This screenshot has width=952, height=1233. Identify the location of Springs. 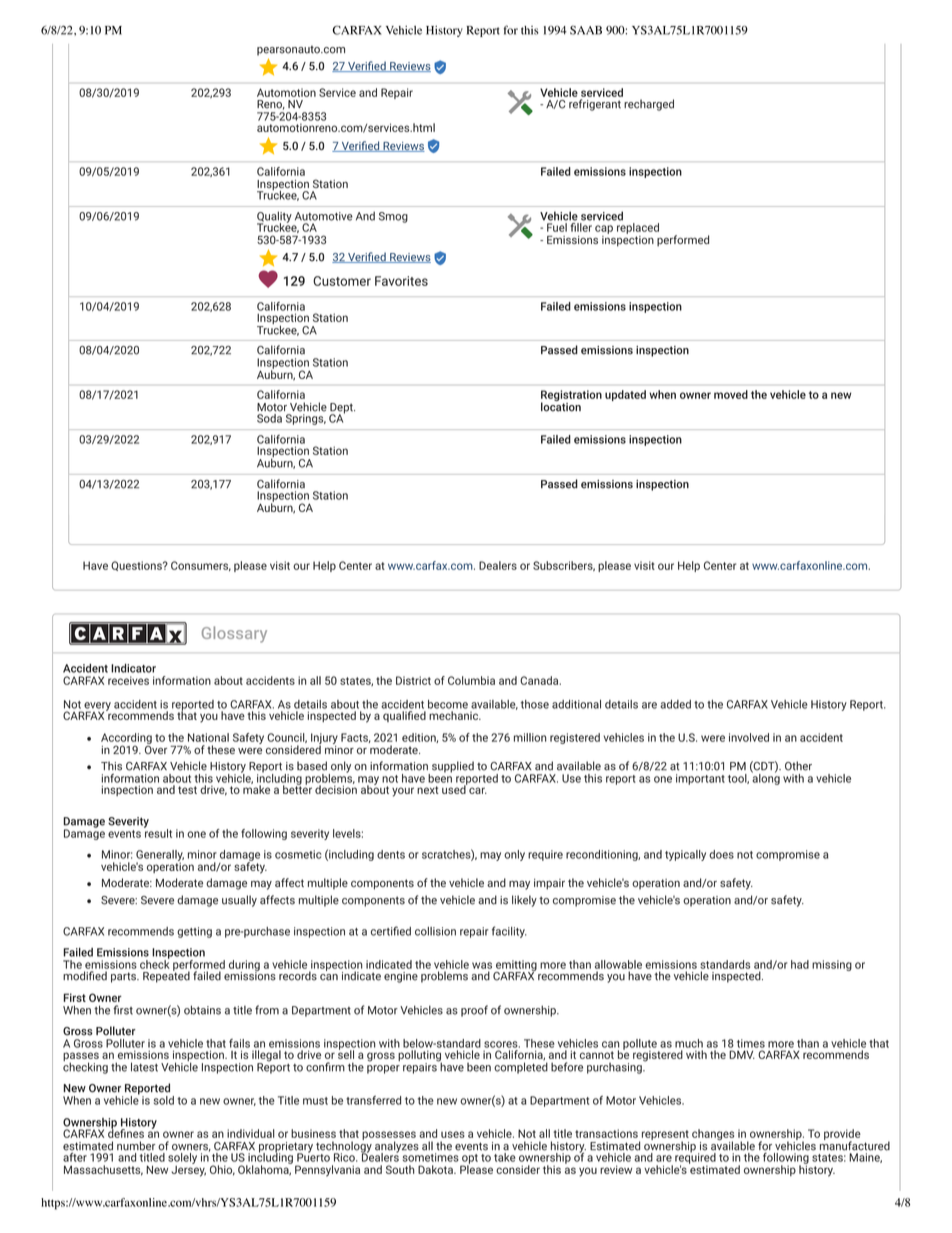
(306, 419).
